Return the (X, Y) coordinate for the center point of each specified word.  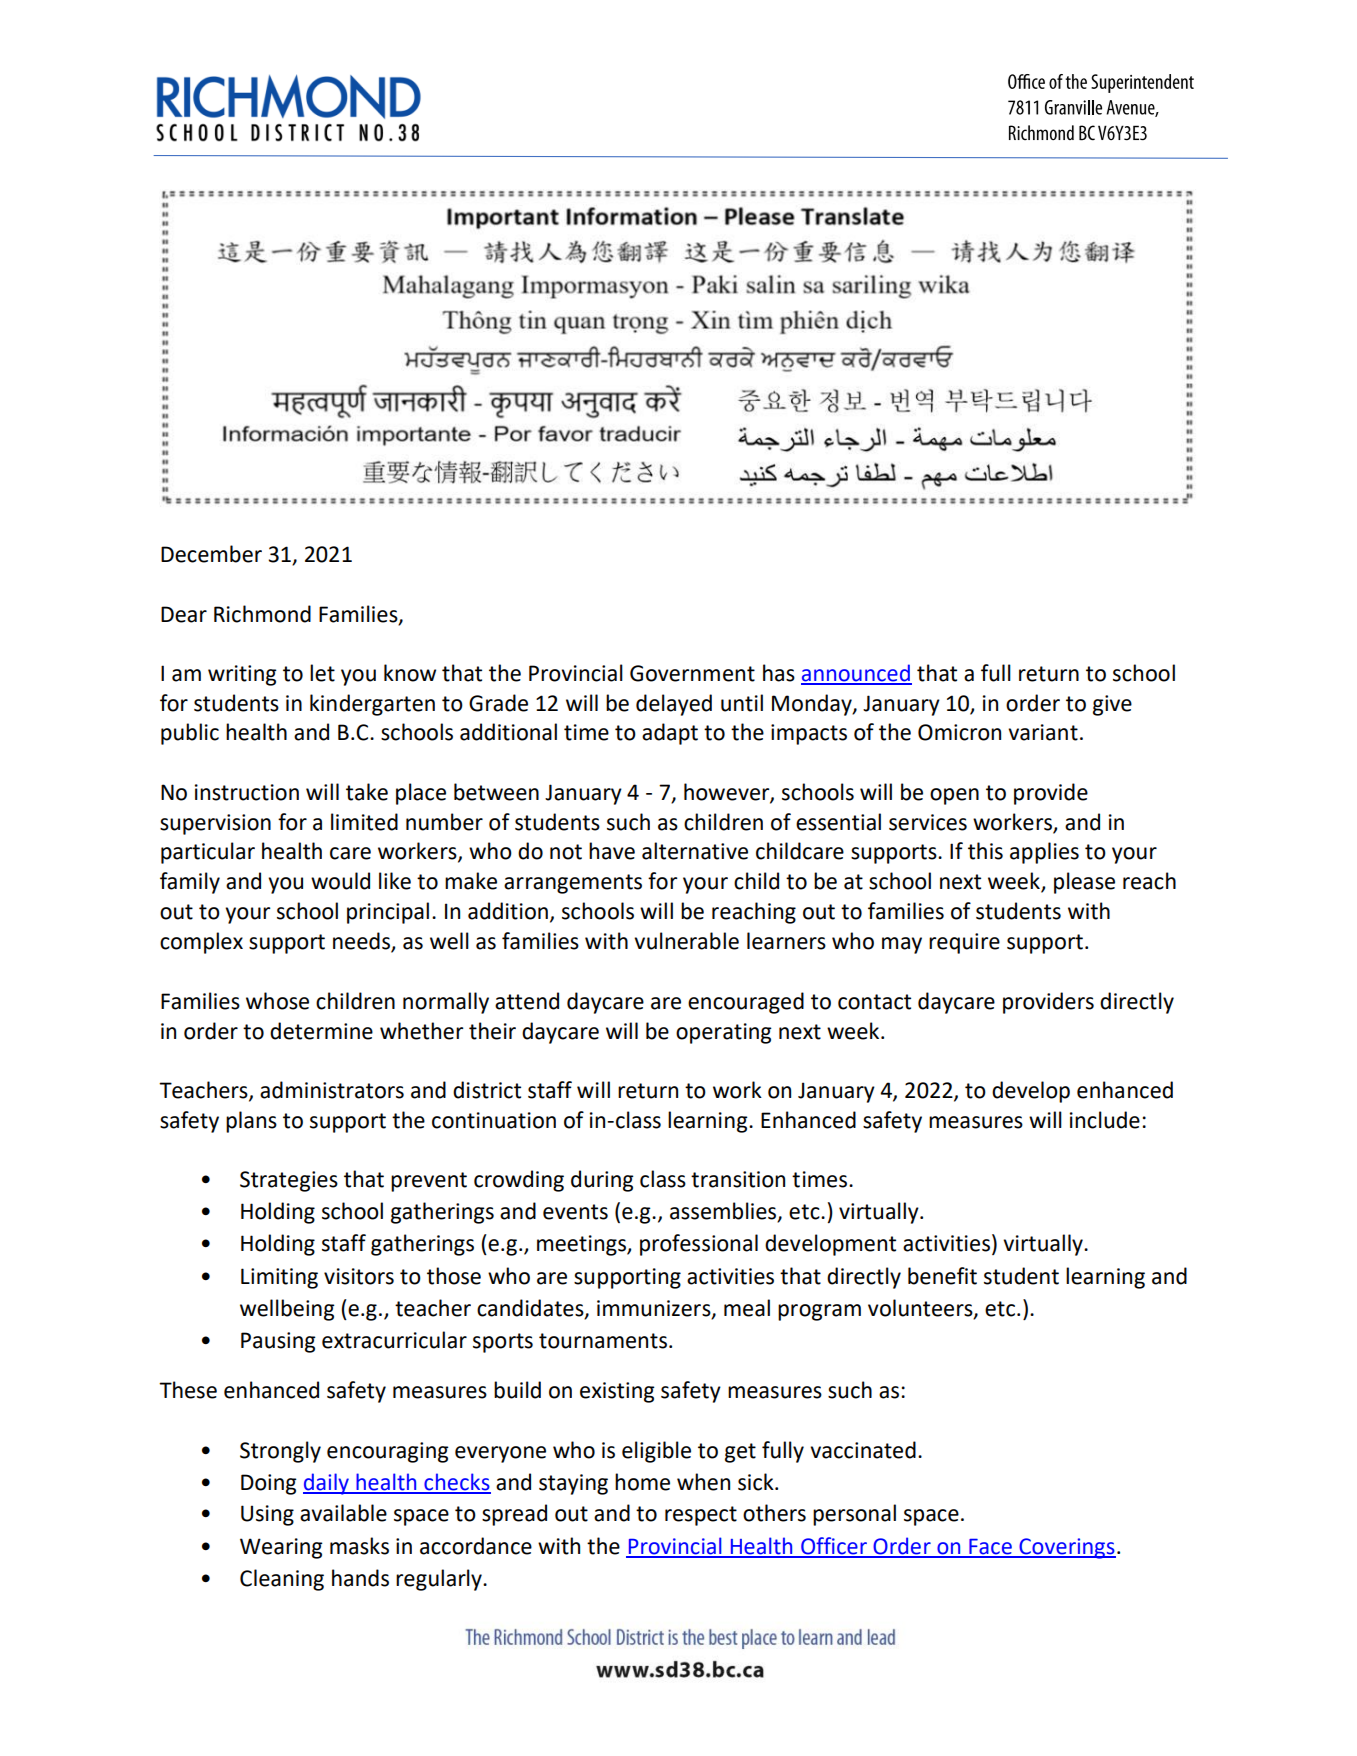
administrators (332, 1090)
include (1105, 1120)
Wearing (281, 1548)
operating (724, 1033)
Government (692, 673)
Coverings (1066, 1548)
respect (701, 1516)
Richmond (262, 614)
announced (856, 674)
